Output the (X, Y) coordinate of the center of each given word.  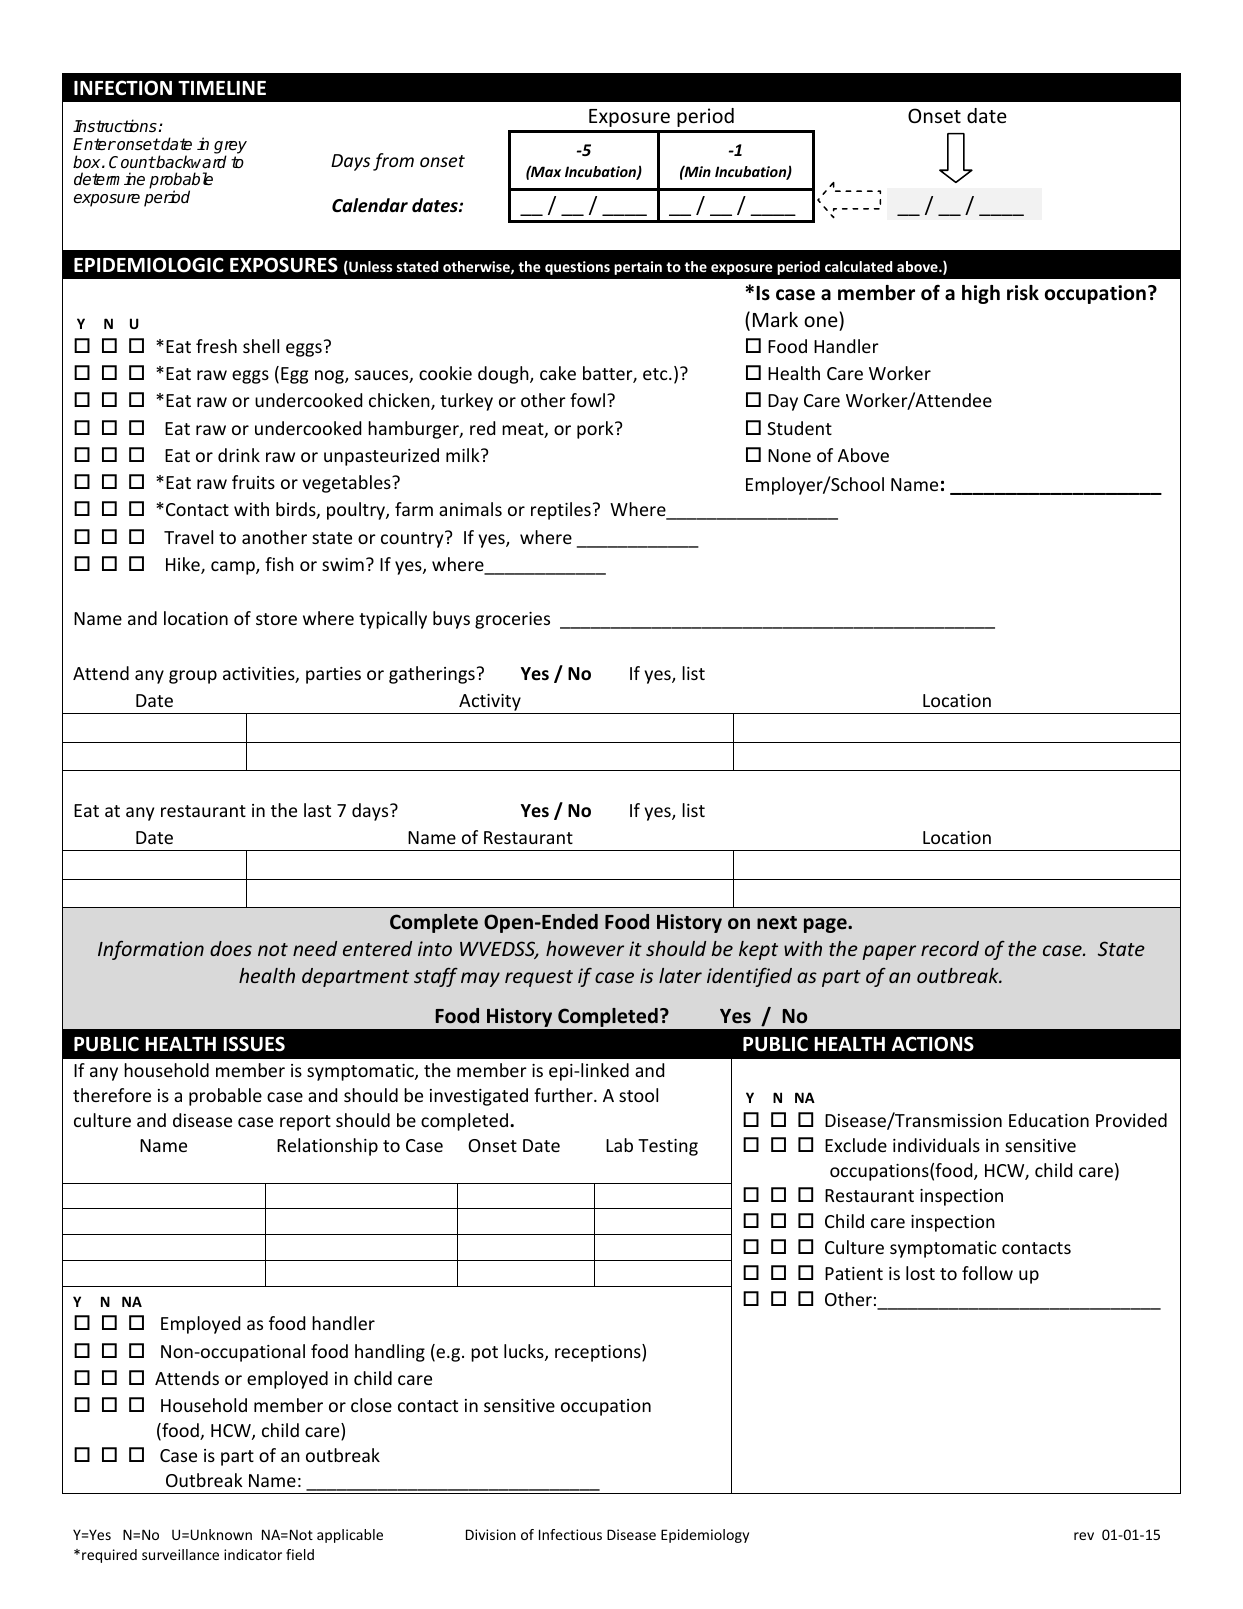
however (585, 948)
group (193, 677)
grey (230, 148)
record (950, 948)
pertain (638, 268)
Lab (619, 1145)
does (231, 948)
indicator (253, 1554)
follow (987, 1273)
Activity (490, 704)
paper (889, 952)
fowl (587, 400)
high (981, 294)
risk (1023, 293)
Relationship (327, 1147)
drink (239, 455)
